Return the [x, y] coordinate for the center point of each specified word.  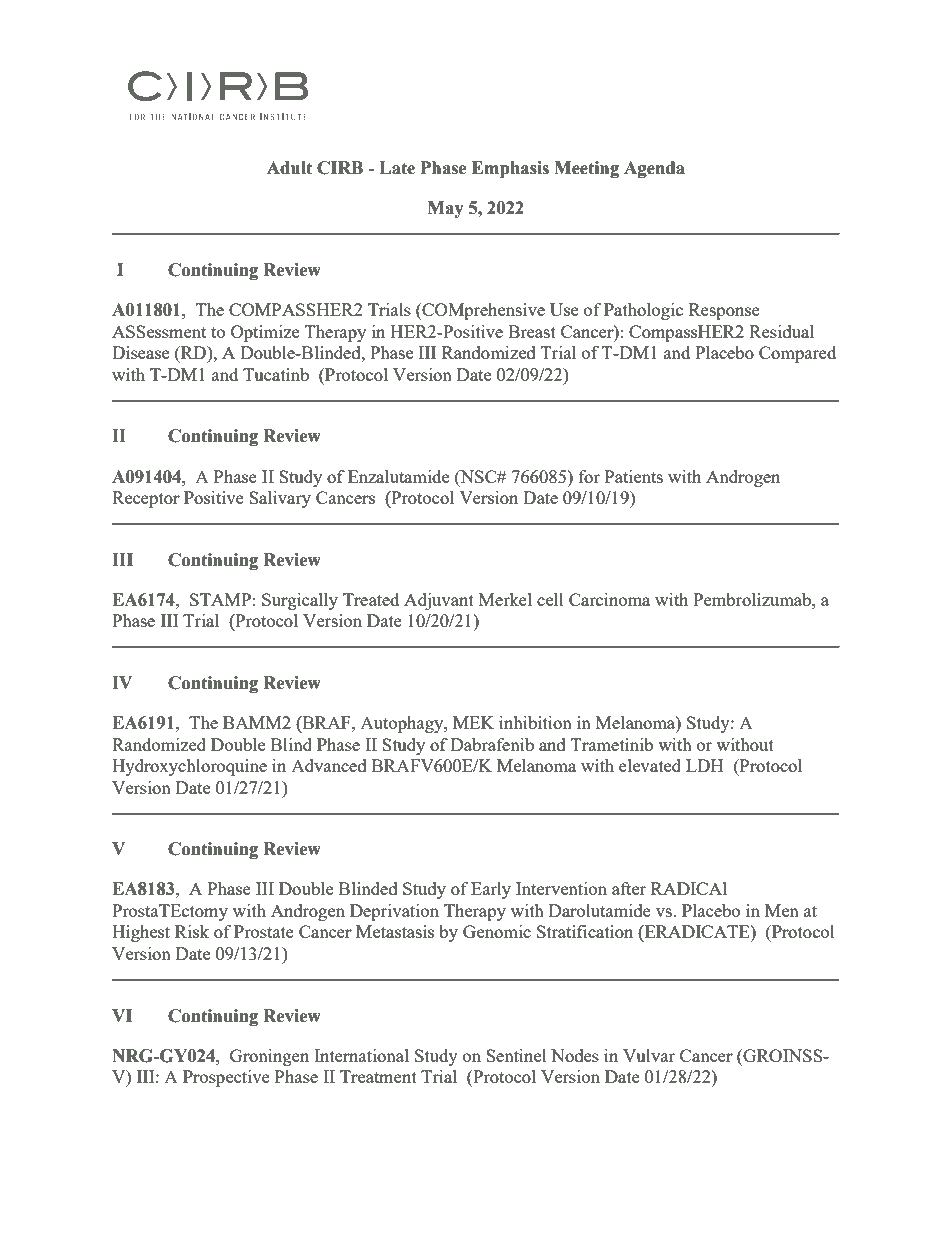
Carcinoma [609, 599]
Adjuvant [439, 601]
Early [491, 890]
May [446, 209]
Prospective [226, 1078]
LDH [704, 765]
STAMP [220, 599]
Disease [140, 352]
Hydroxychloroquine [189, 767]
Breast [532, 331]
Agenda [654, 169]
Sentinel [516, 1055]
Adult [289, 168]
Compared [797, 354]
